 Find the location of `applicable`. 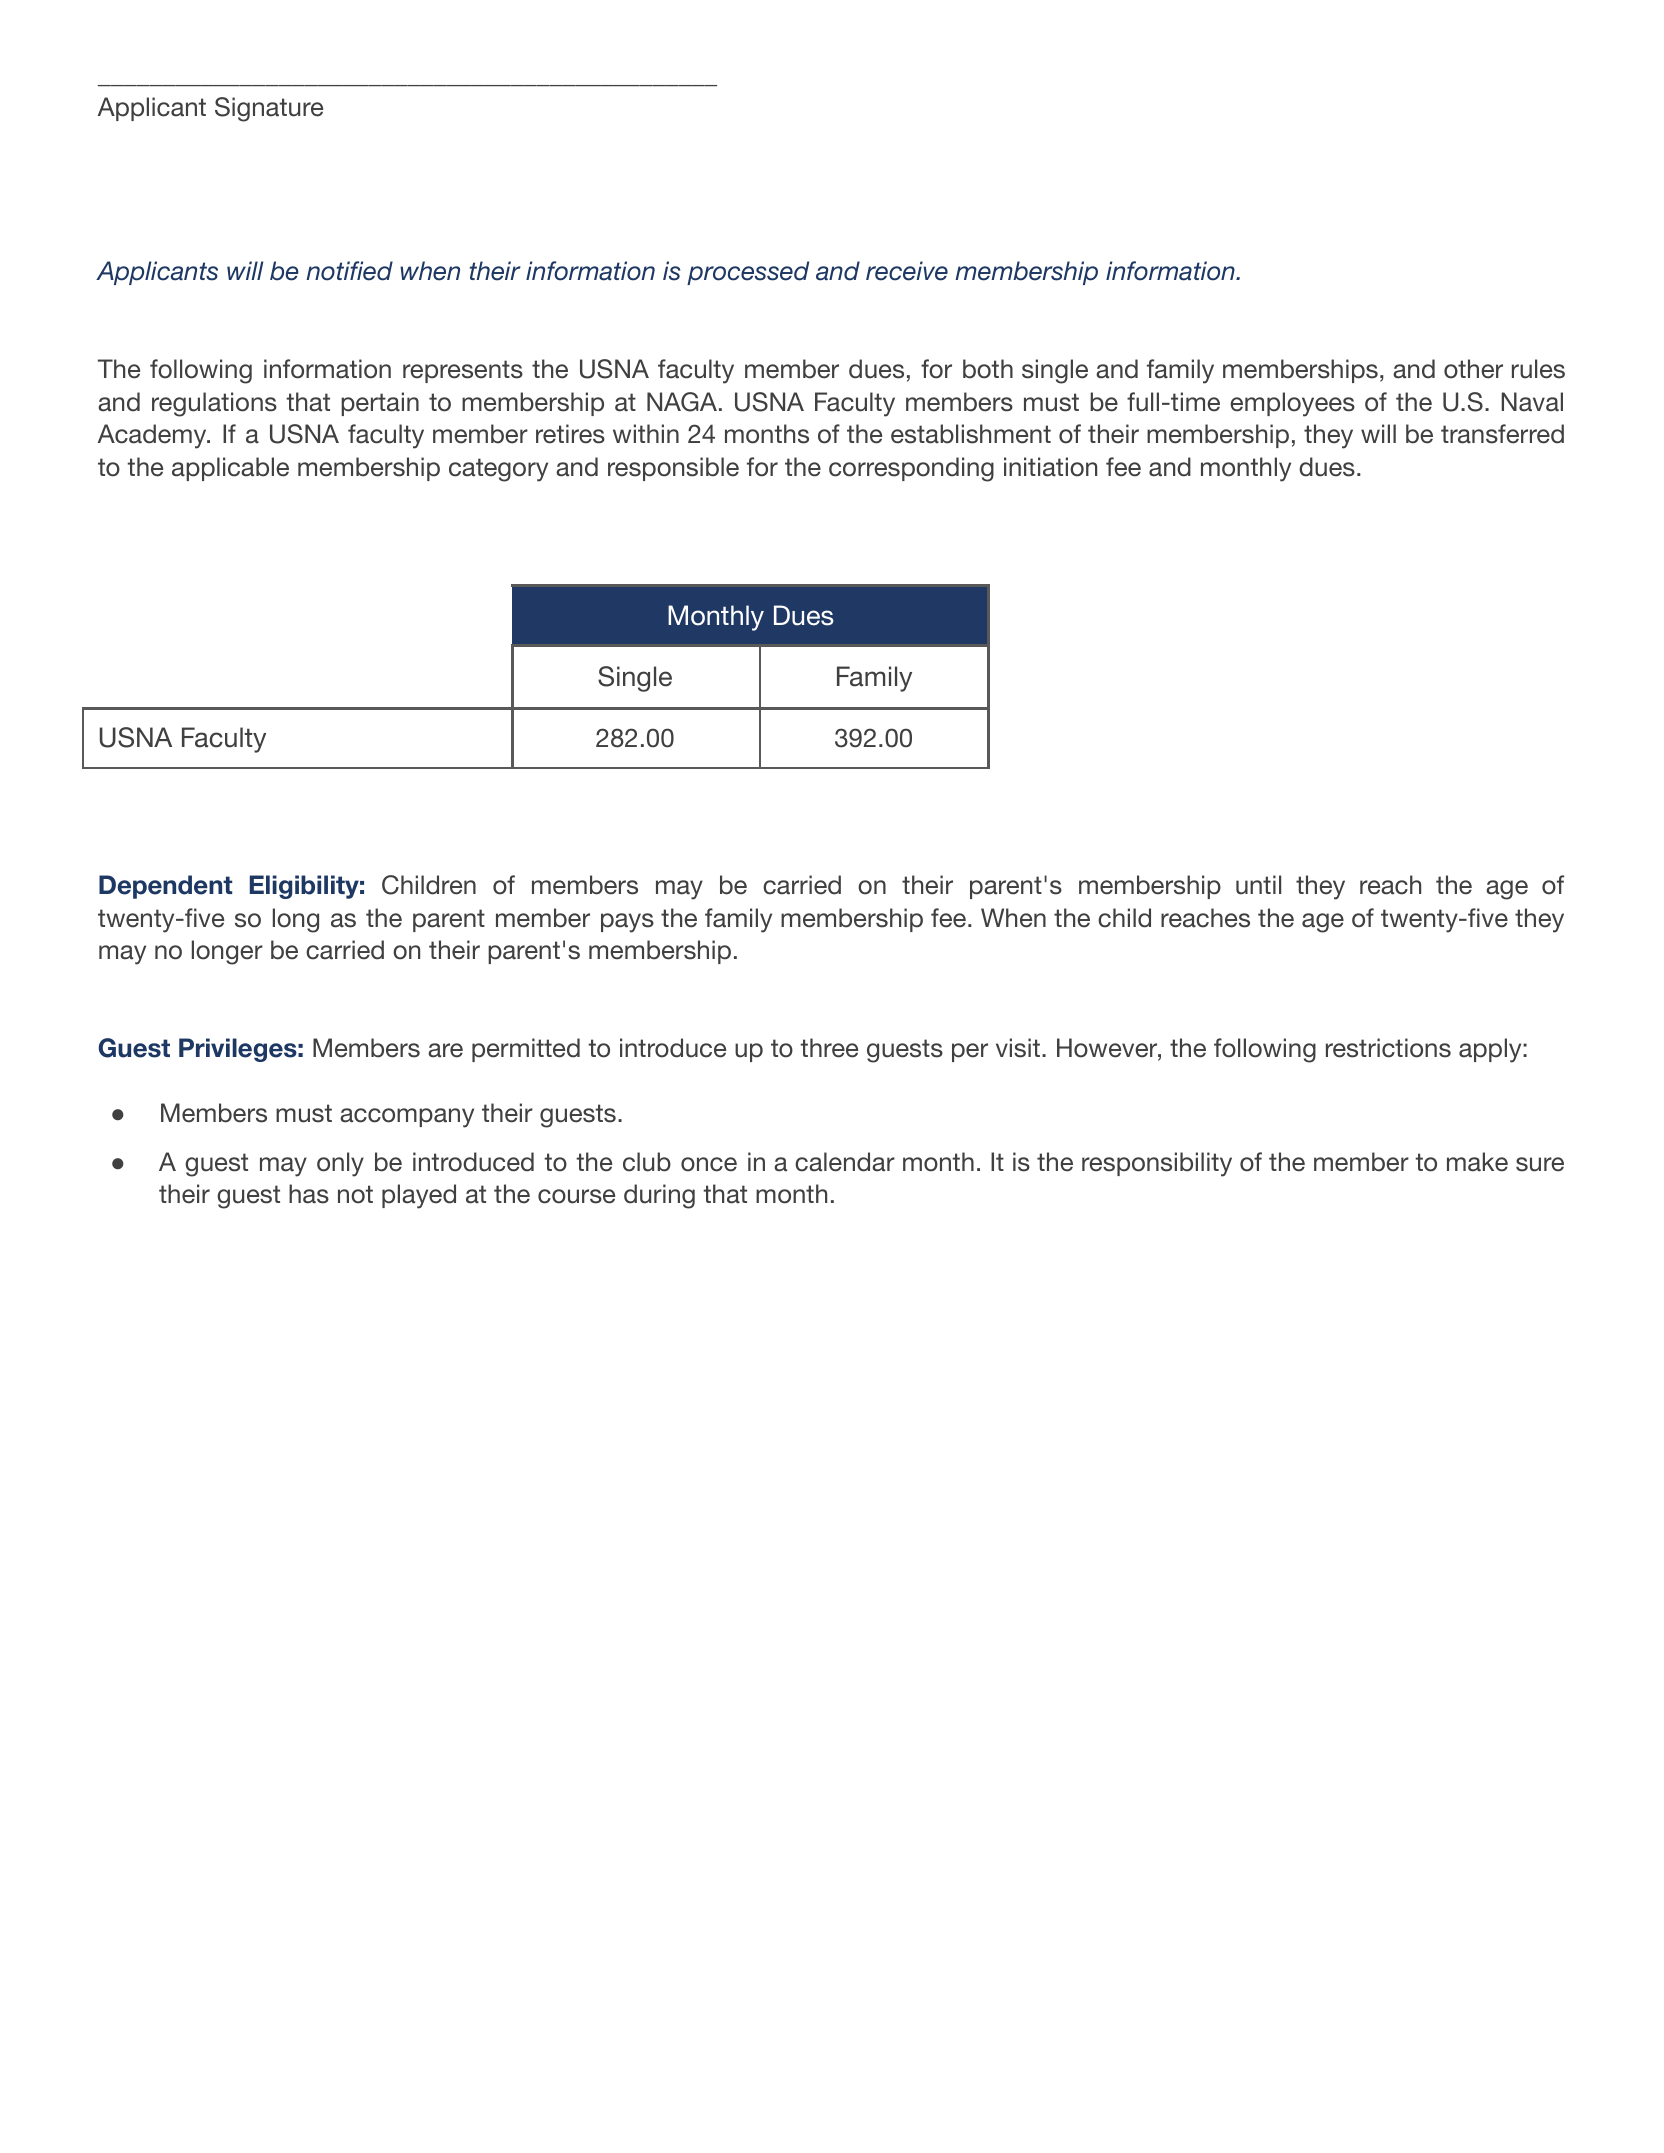

applicable is located at coordinates (230, 469).
